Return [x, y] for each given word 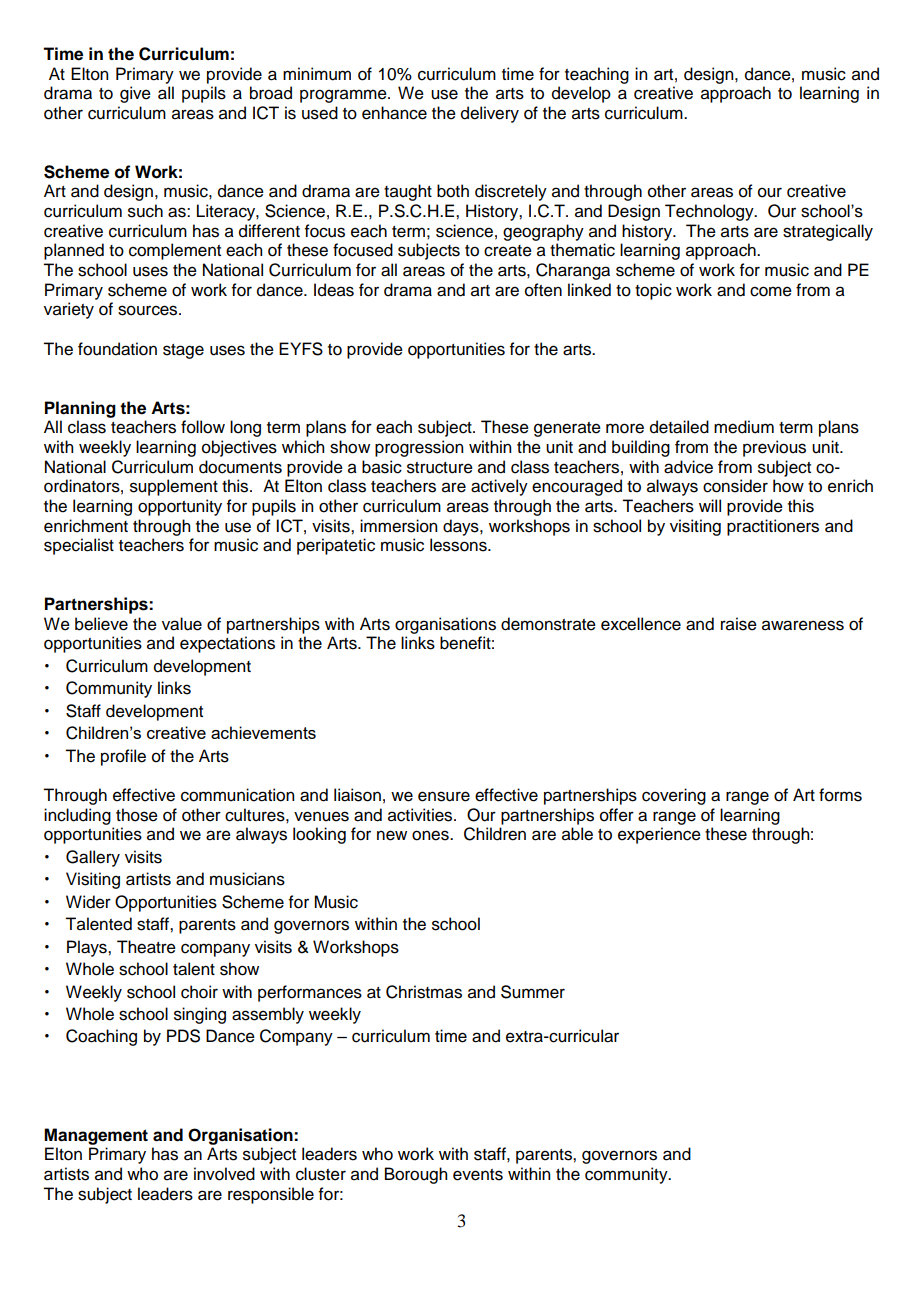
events [478, 1175]
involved [224, 1174]
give [135, 94]
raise [739, 624]
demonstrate [548, 624]
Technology [710, 212]
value [182, 624]
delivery [490, 114]
